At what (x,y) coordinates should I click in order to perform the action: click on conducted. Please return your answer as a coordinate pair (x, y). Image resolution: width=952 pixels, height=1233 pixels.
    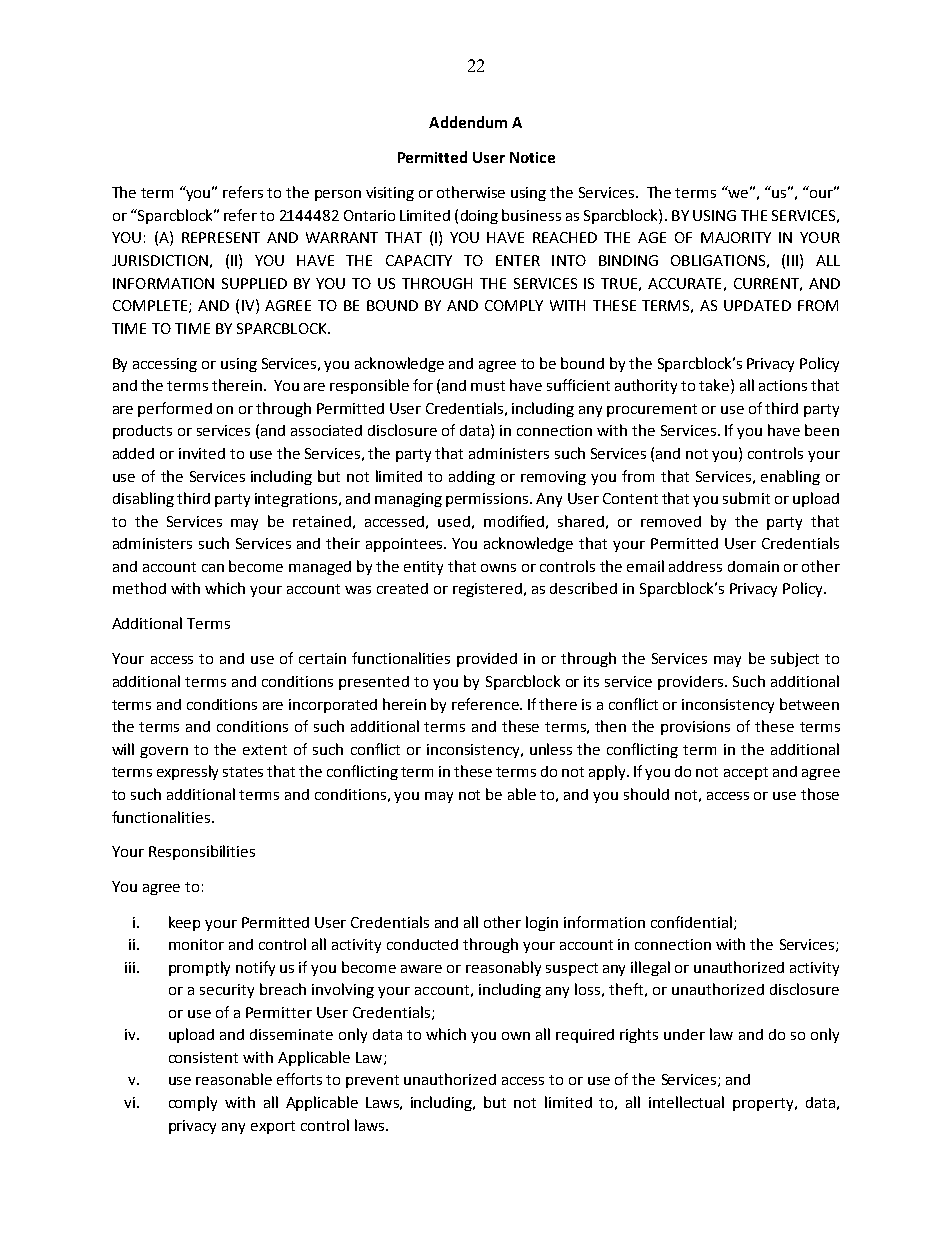
    Looking at the image, I should click on (422, 944).
